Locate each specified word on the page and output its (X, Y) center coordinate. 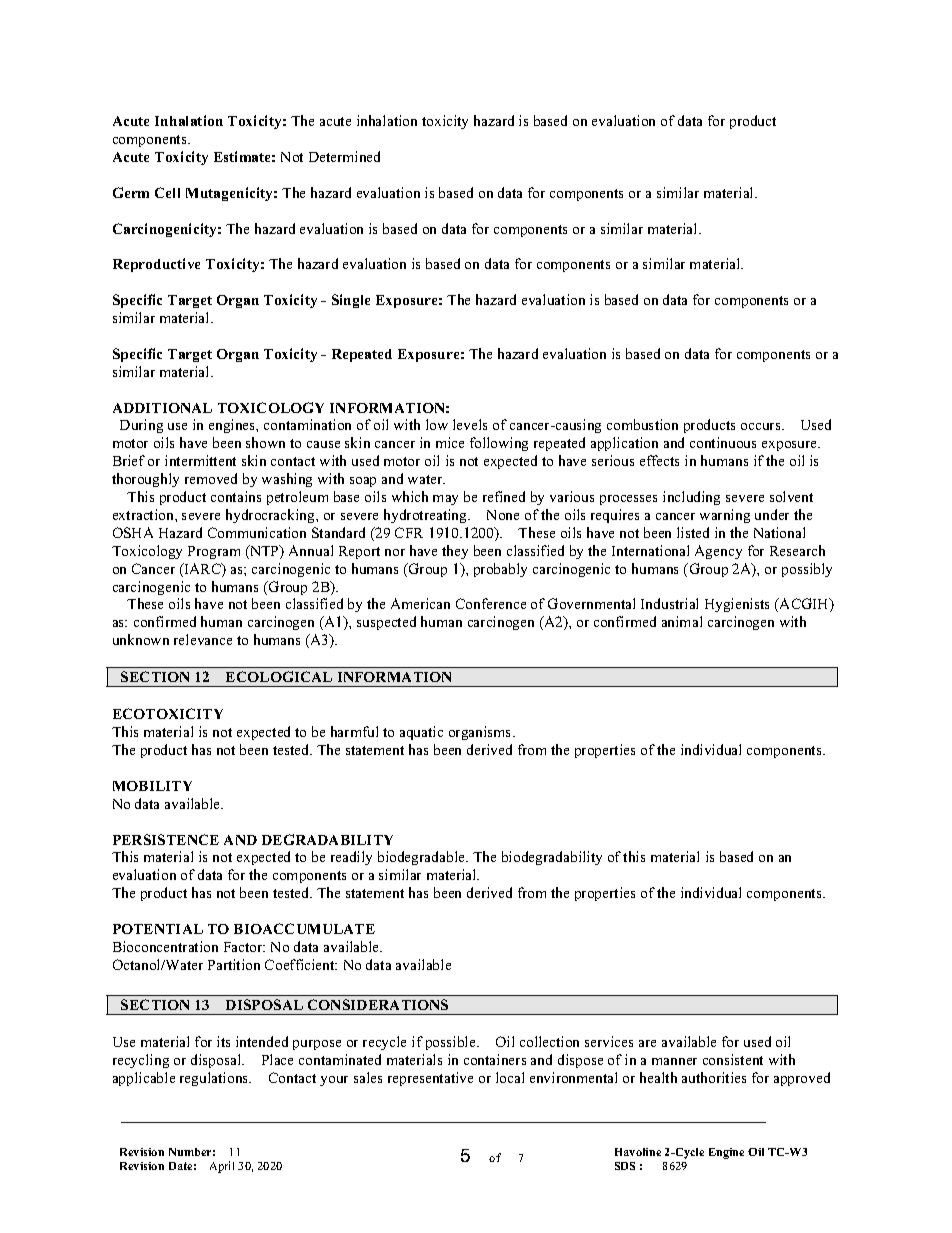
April (222, 1167)
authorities (714, 1077)
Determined (344, 156)
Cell (167, 192)
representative (430, 1079)
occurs (762, 426)
